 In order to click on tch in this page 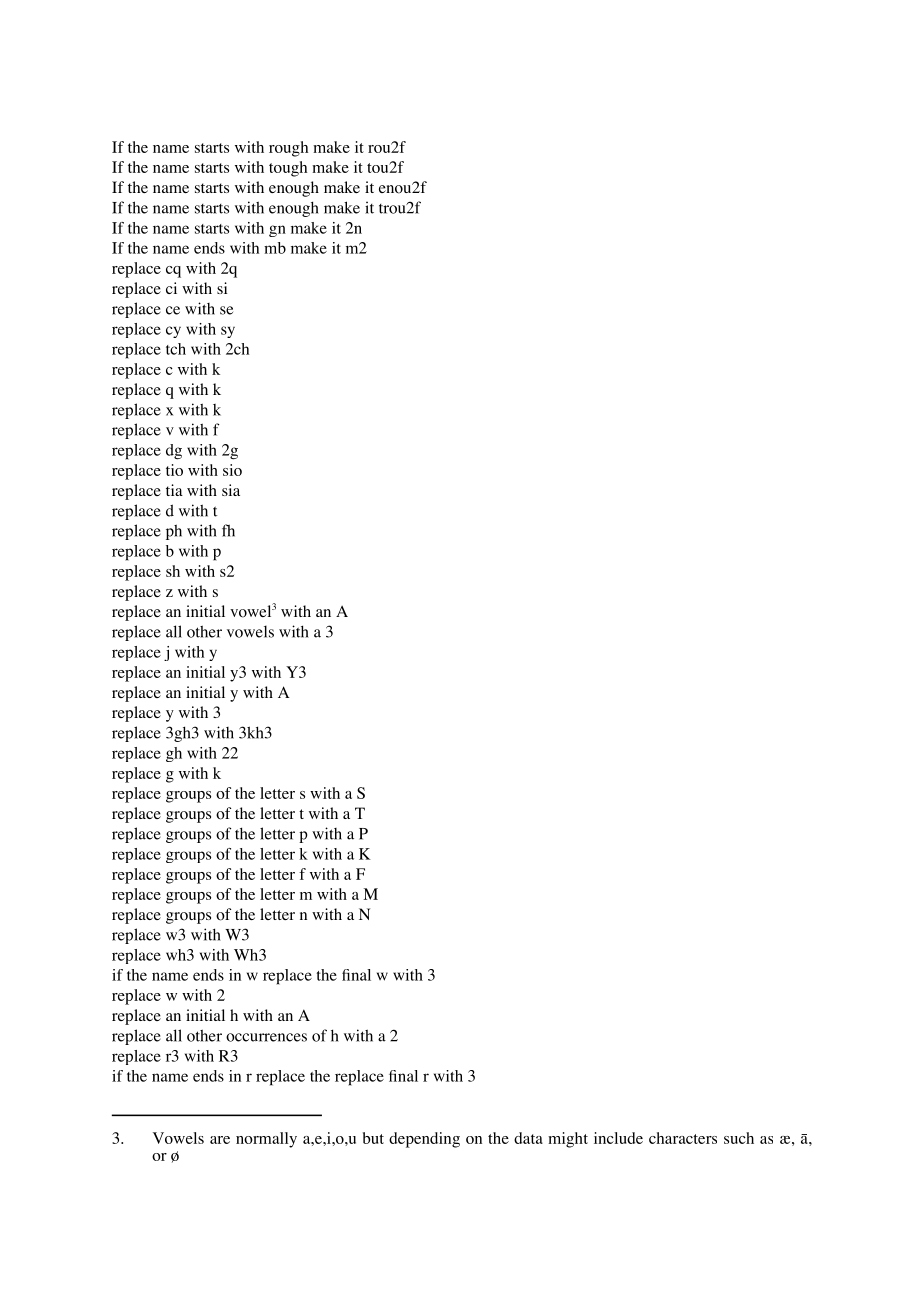, I will do `click(176, 349)`.
